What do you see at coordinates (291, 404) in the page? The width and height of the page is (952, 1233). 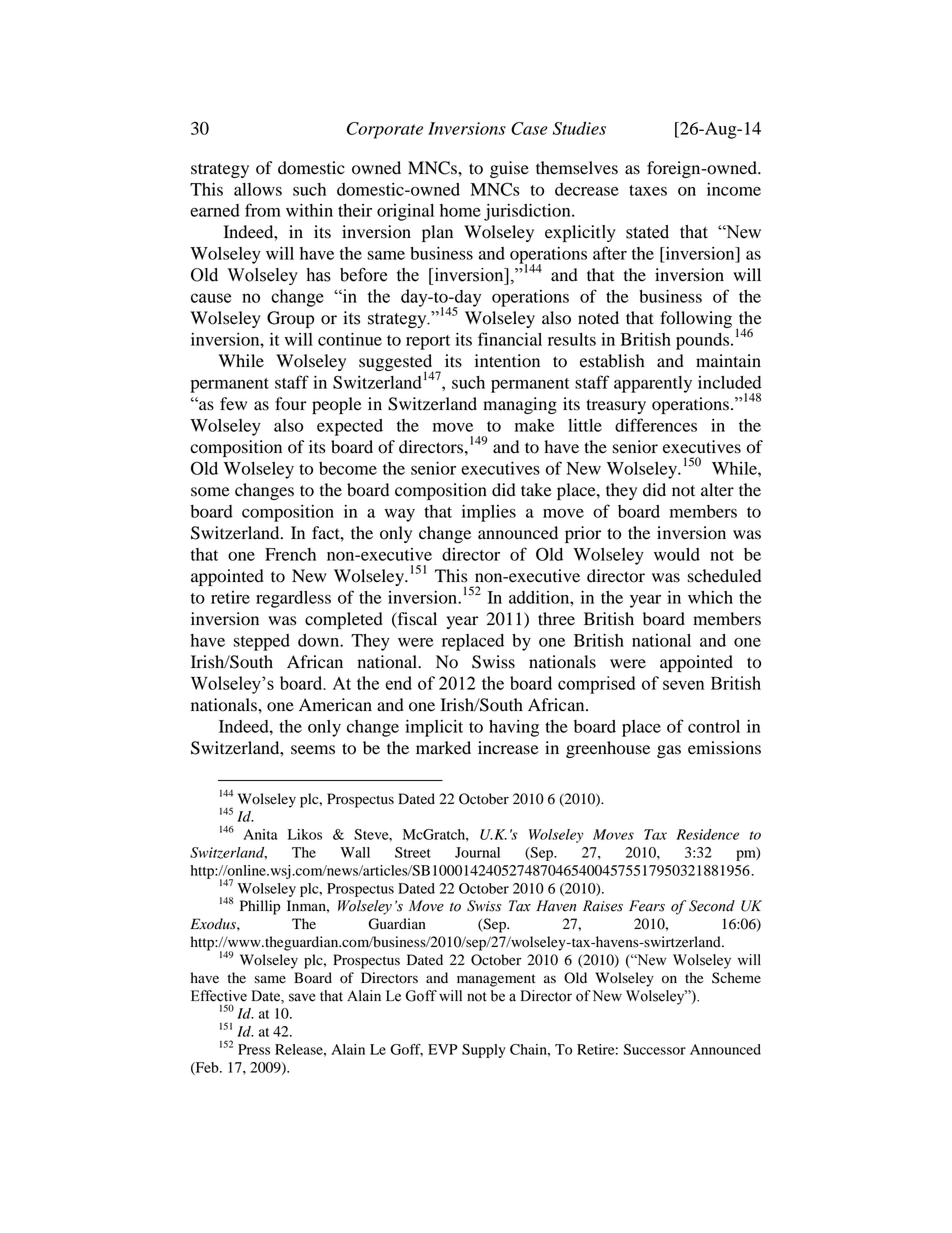 I see `four` at bounding box center [291, 404].
